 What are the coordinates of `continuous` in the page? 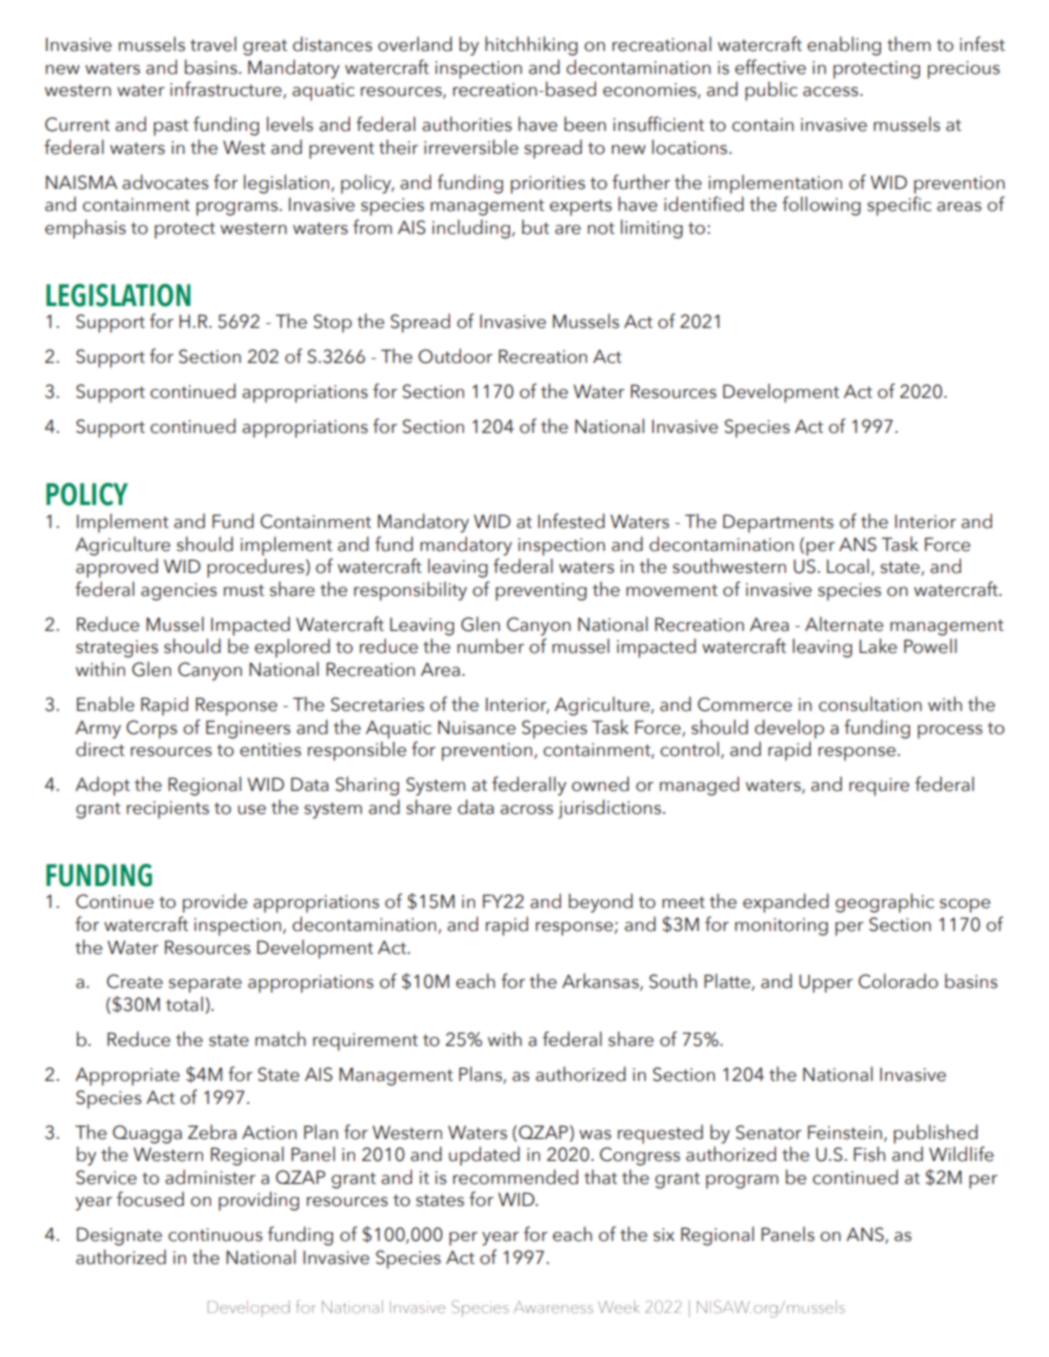 It's located at (215, 1235).
